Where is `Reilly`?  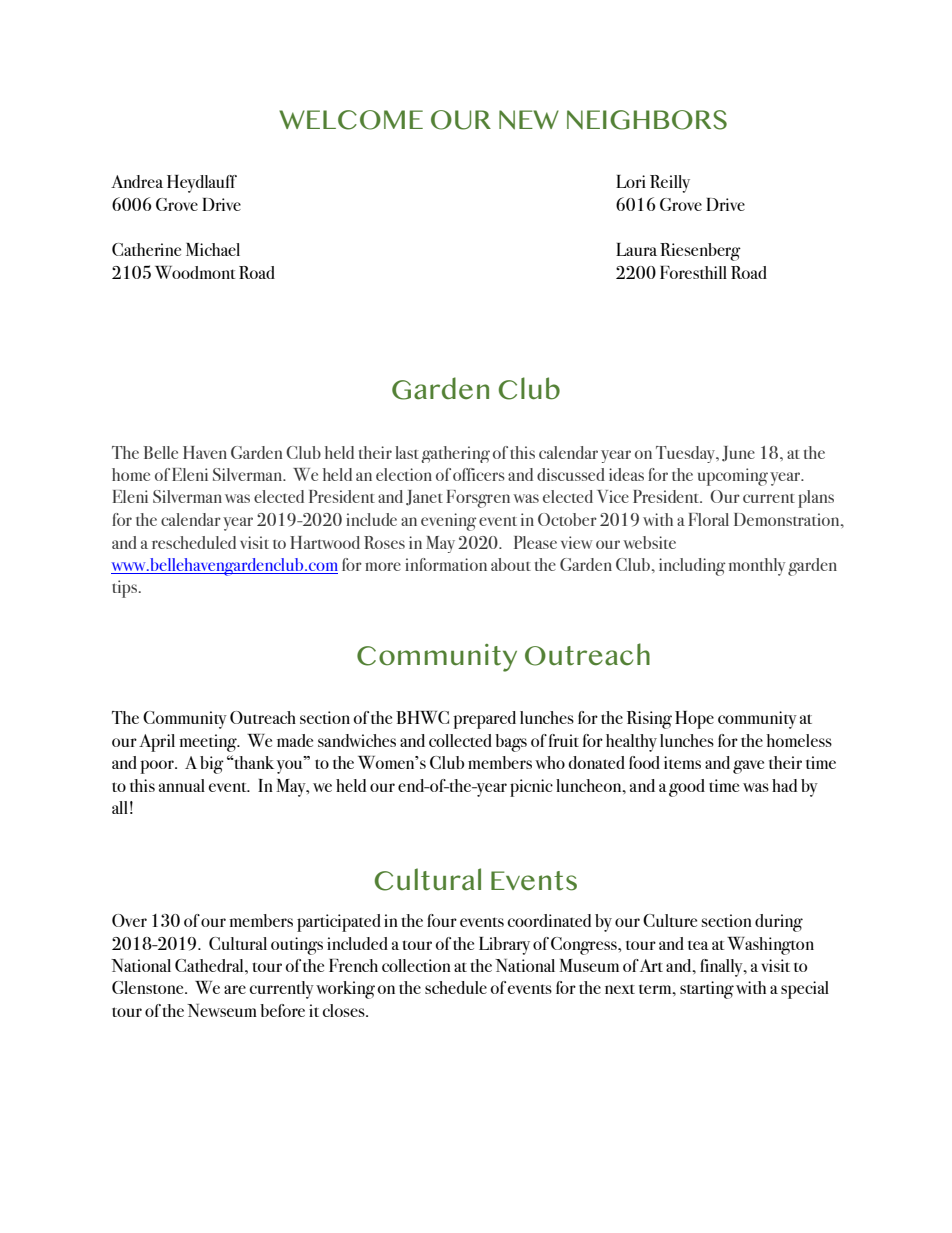 Reilly is located at coordinates (670, 184).
